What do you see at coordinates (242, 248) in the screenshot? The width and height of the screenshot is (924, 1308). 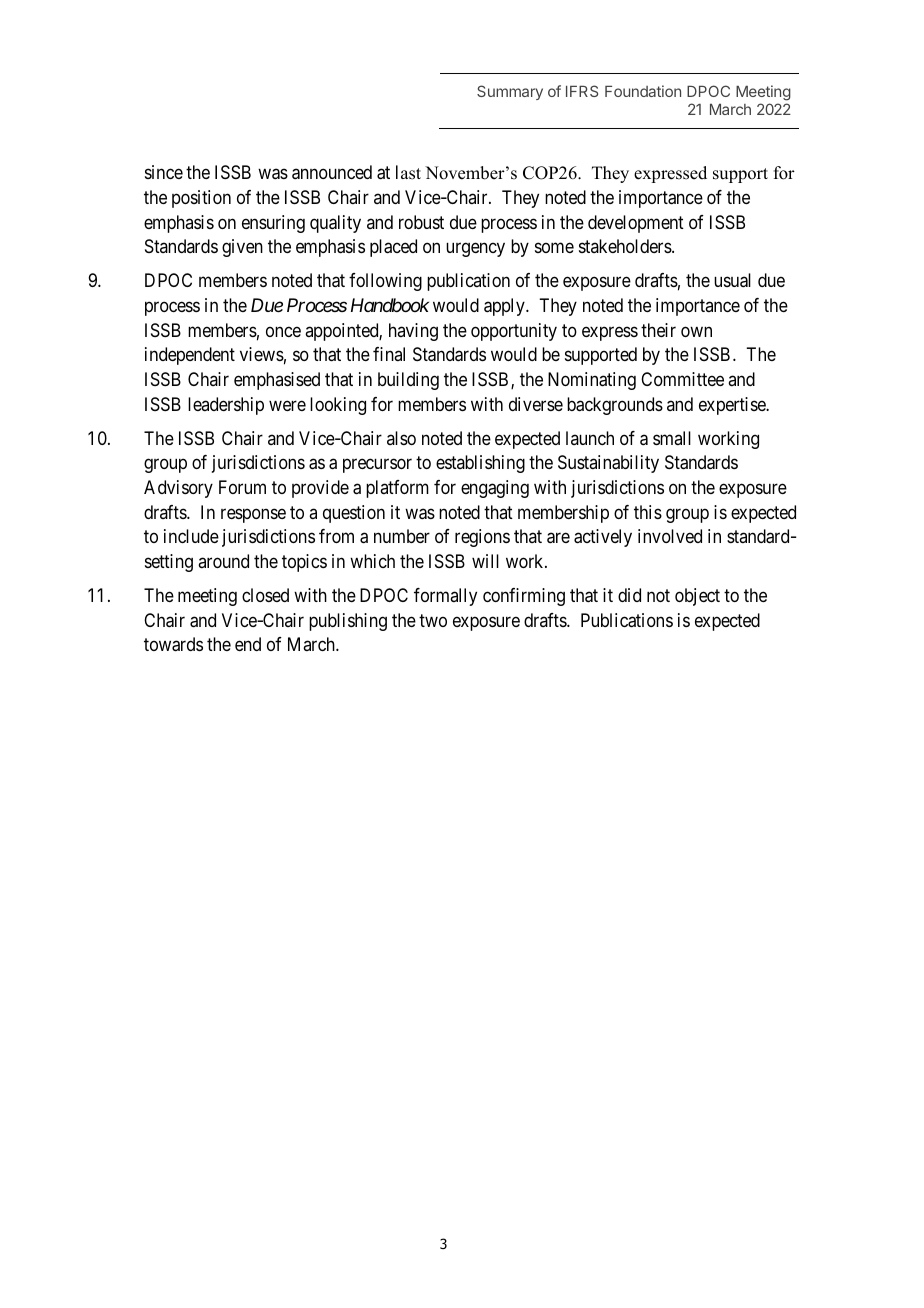 I see `given` at bounding box center [242, 248].
